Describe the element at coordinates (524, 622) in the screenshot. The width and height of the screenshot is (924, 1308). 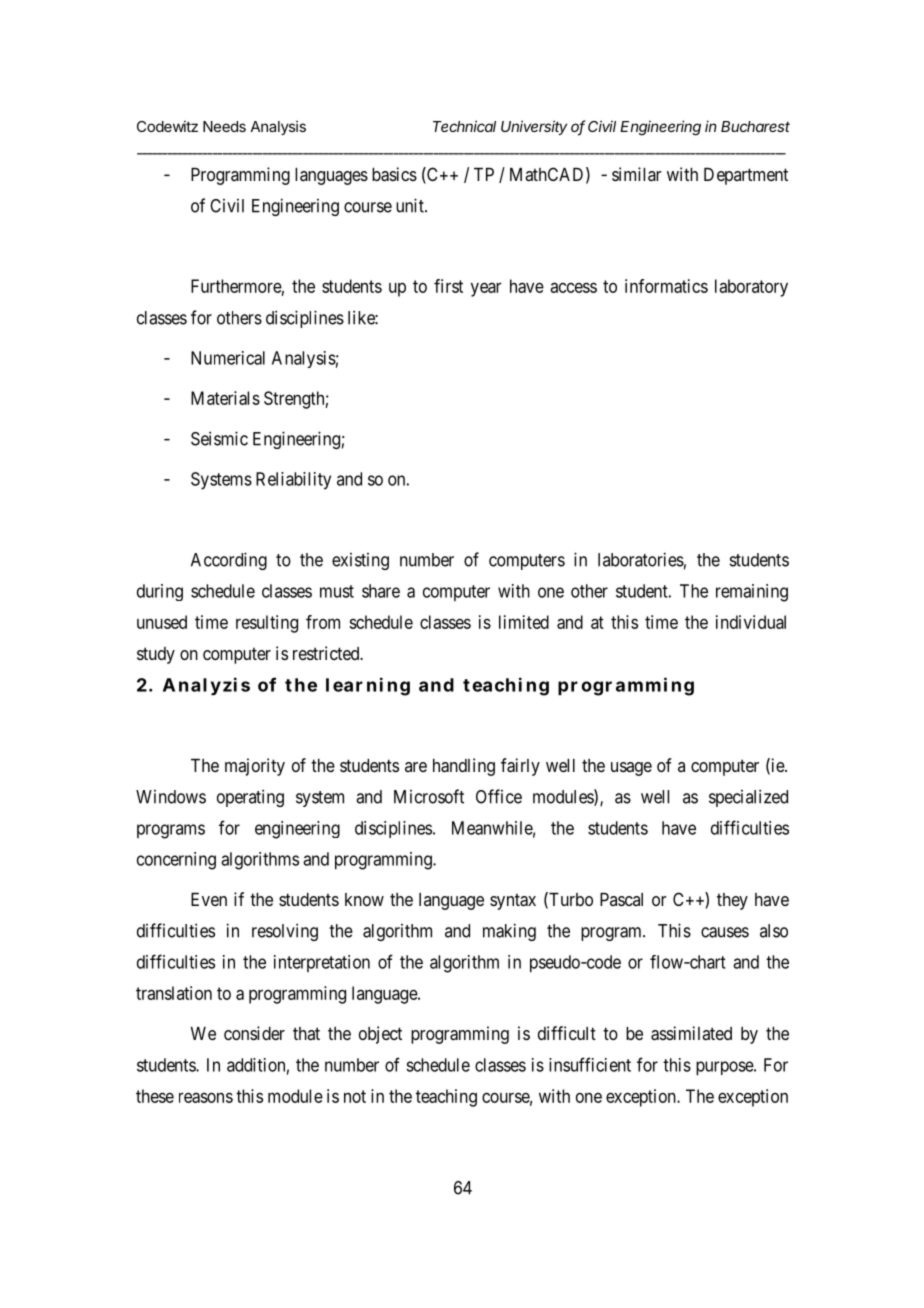
I see `limited` at that location.
